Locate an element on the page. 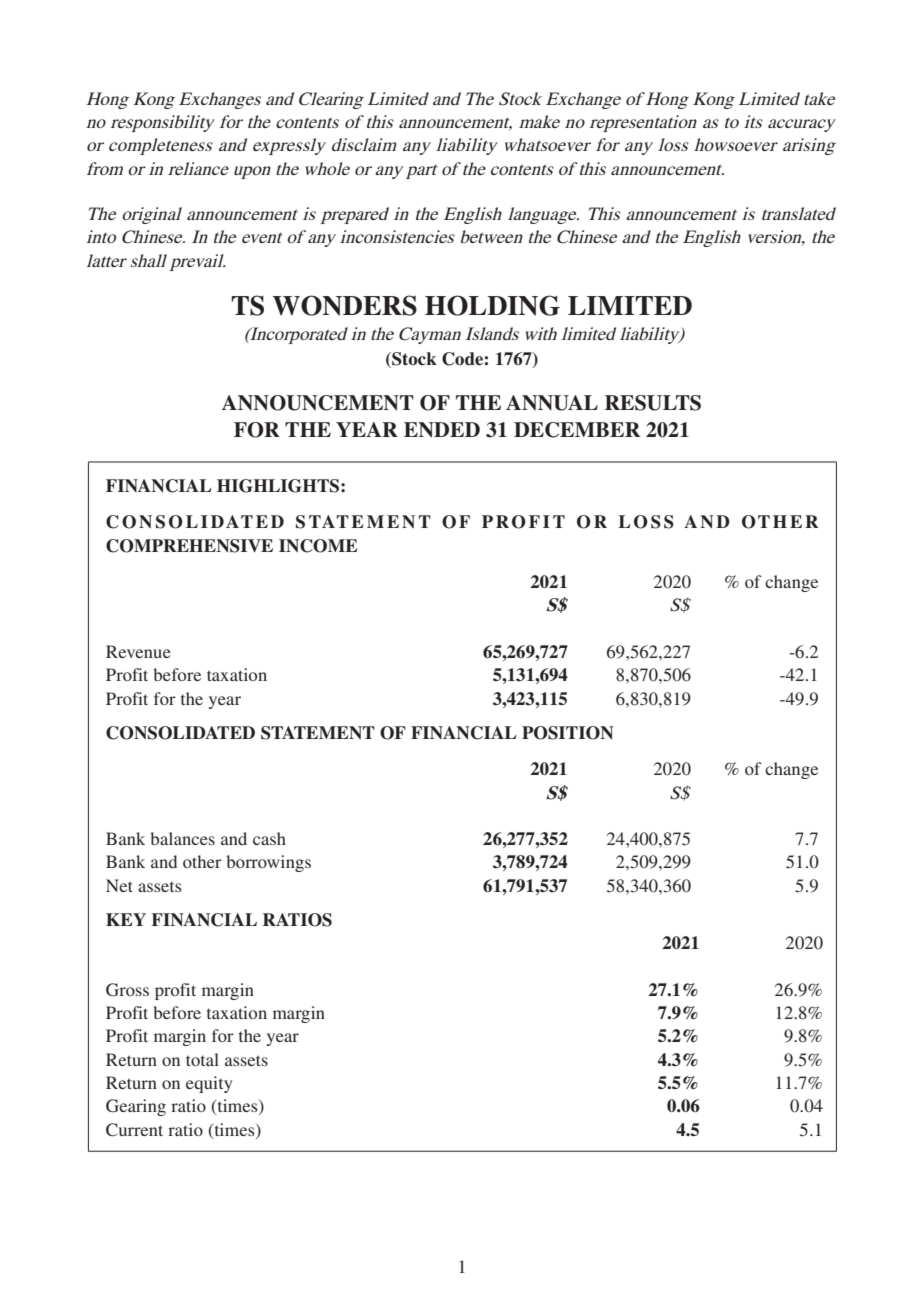  HOLDING is located at coordinates (492, 305).
